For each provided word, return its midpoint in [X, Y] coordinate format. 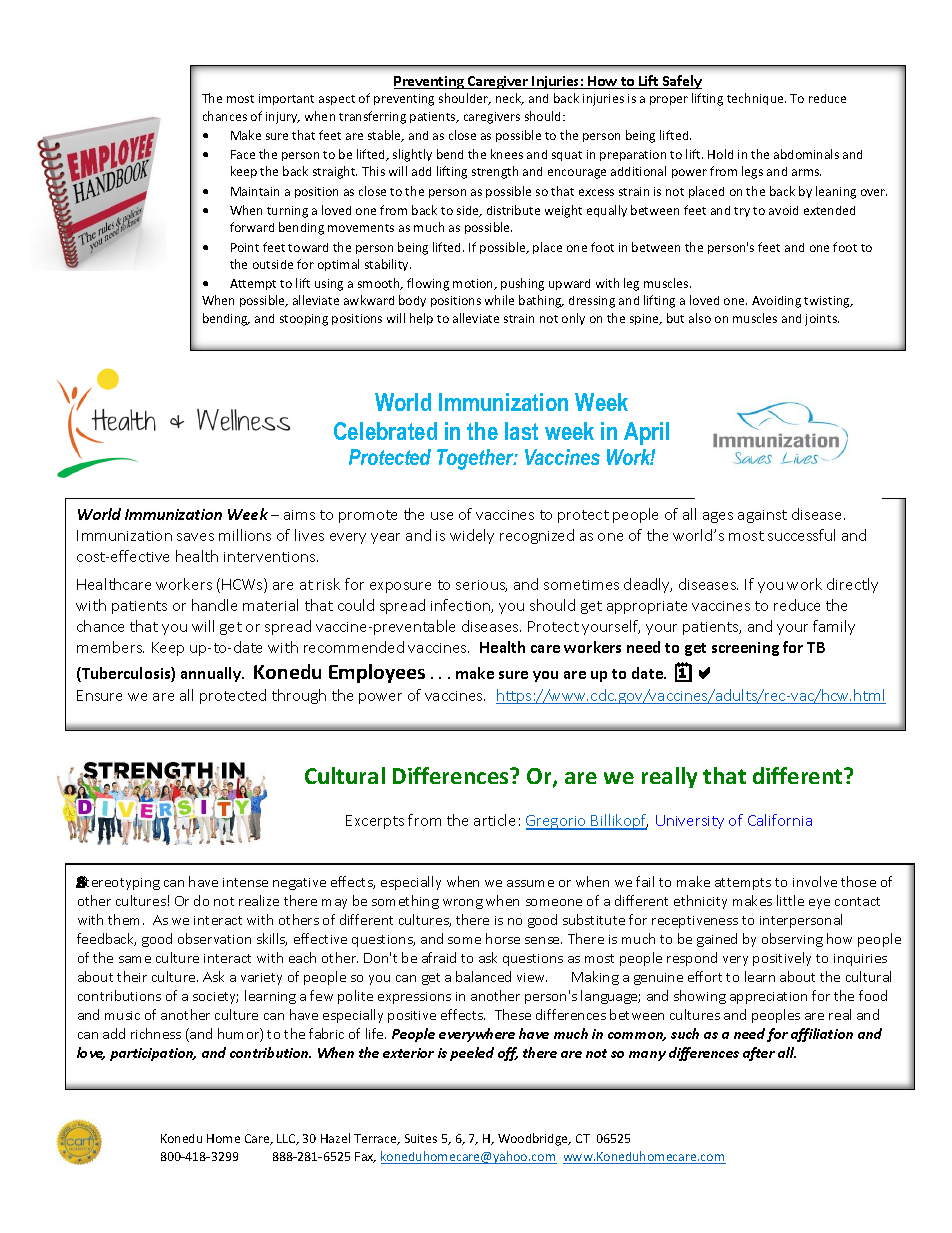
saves [195, 537]
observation [214, 938]
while [499, 300]
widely [472, 536]
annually [212, 674]
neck [510, 99]
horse [503, 938]
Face [243, 154]
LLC [287, 1139]
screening [745, 649]
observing [792, 940]
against [762, 516]
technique [756, 99]
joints [822, 320]
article [494, 820]
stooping [304, 320]
